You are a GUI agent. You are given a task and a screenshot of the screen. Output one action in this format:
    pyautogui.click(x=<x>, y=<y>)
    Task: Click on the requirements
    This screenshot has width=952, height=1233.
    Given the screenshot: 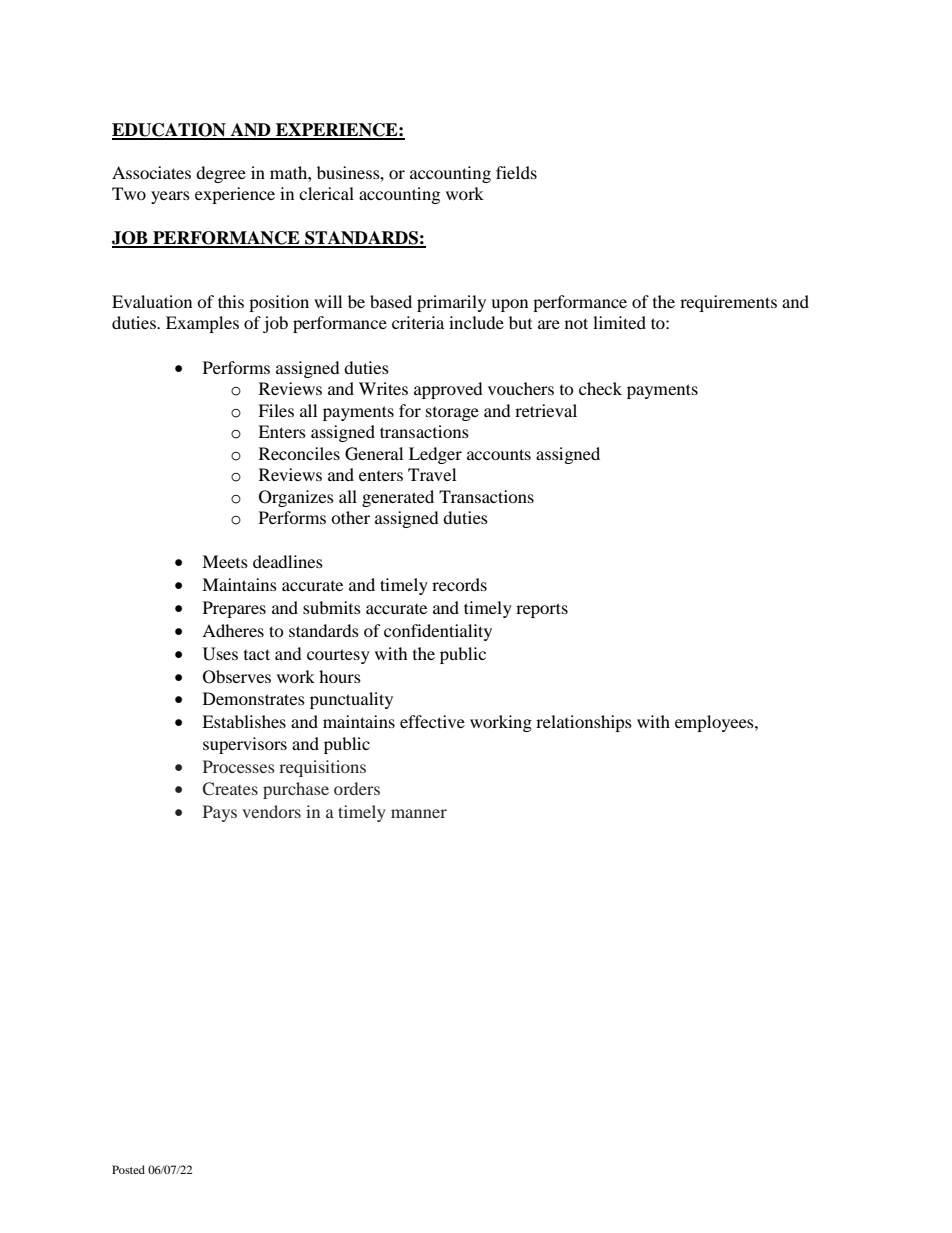 What is the action you would take?
    pyautogui.click(x=728, y=303)
